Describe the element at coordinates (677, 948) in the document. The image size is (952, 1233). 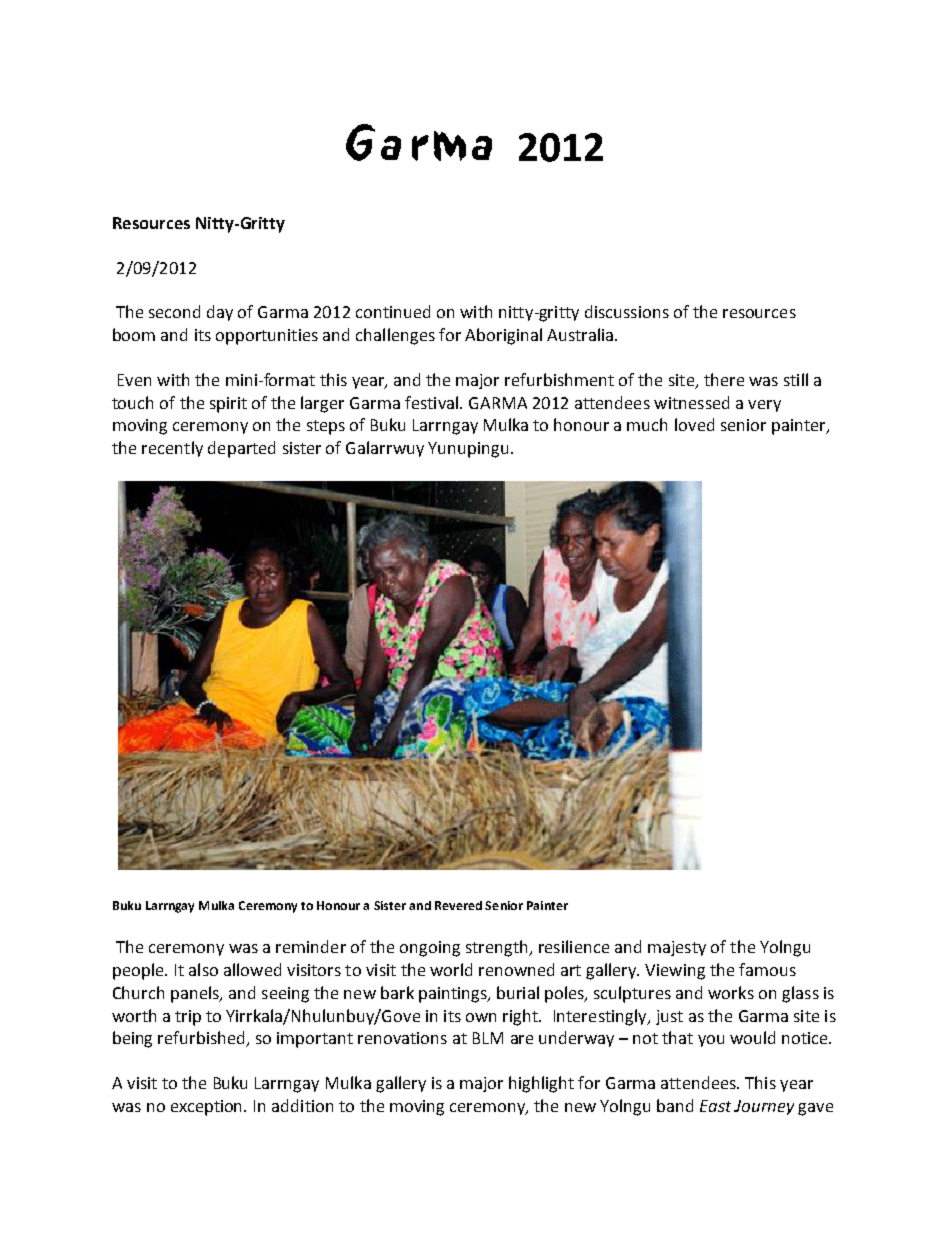
I see `majesty` at that location.
